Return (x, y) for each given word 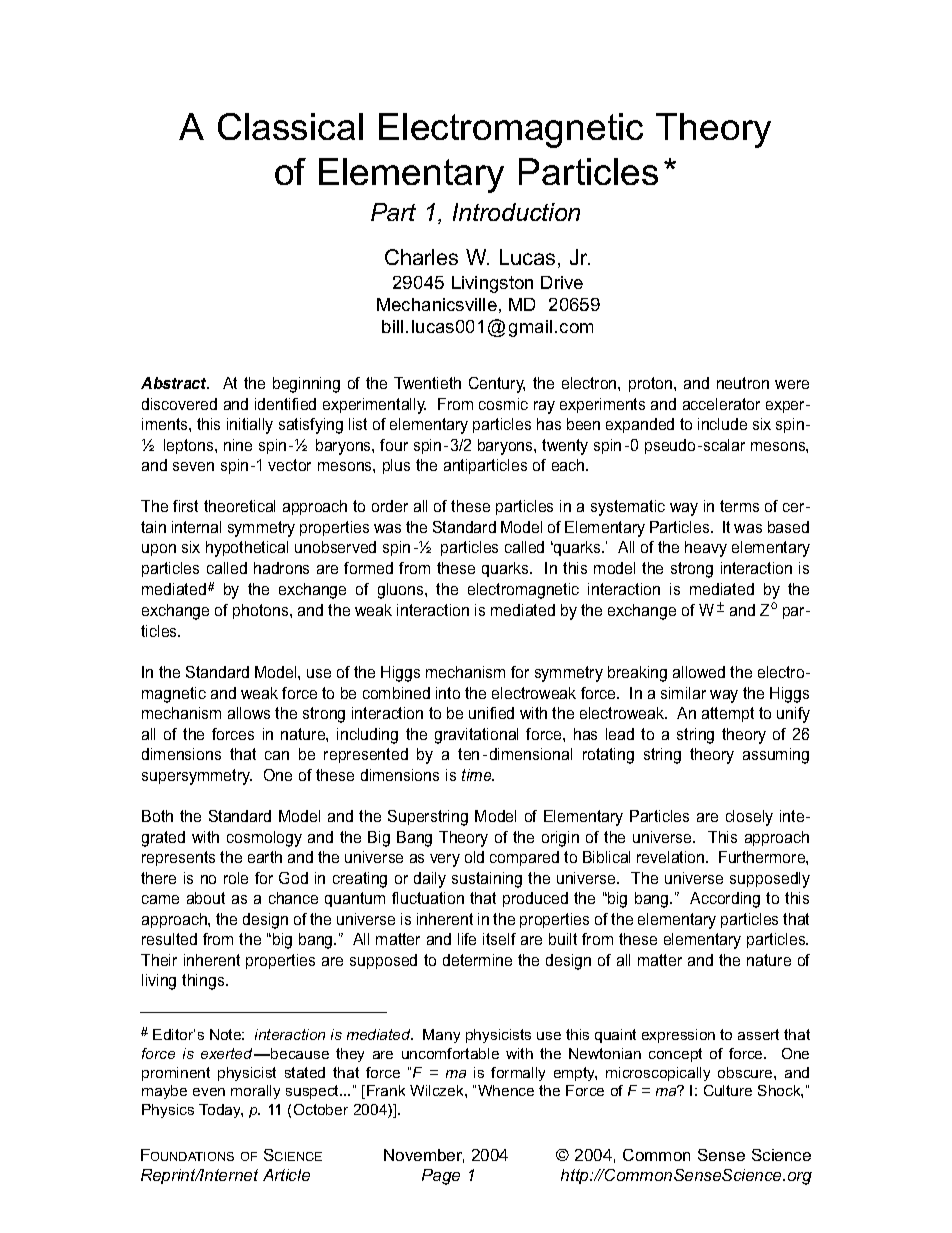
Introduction (516, 212)
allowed (699, 672)
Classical (290, 126)
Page (441, 1177)
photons (262, 611)
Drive (562, 282)
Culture (728, 1090)
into (448, 693)
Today (221, 1111)
